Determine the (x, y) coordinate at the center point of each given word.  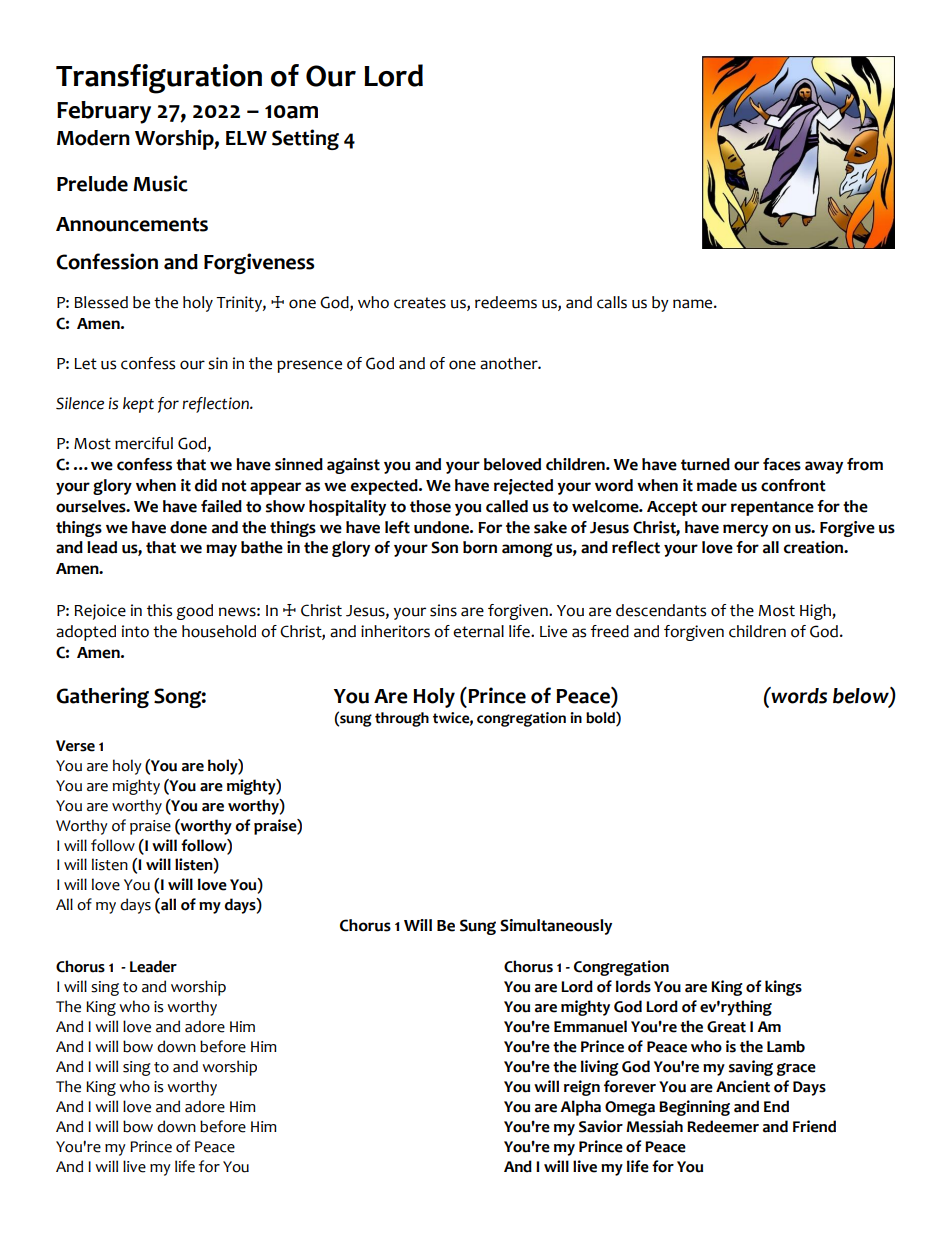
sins (443, 610)
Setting (305, 139)
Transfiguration (159, 79)
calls (612, 302)
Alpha (580, 1108)
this (159, 610)
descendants (661, 610)
